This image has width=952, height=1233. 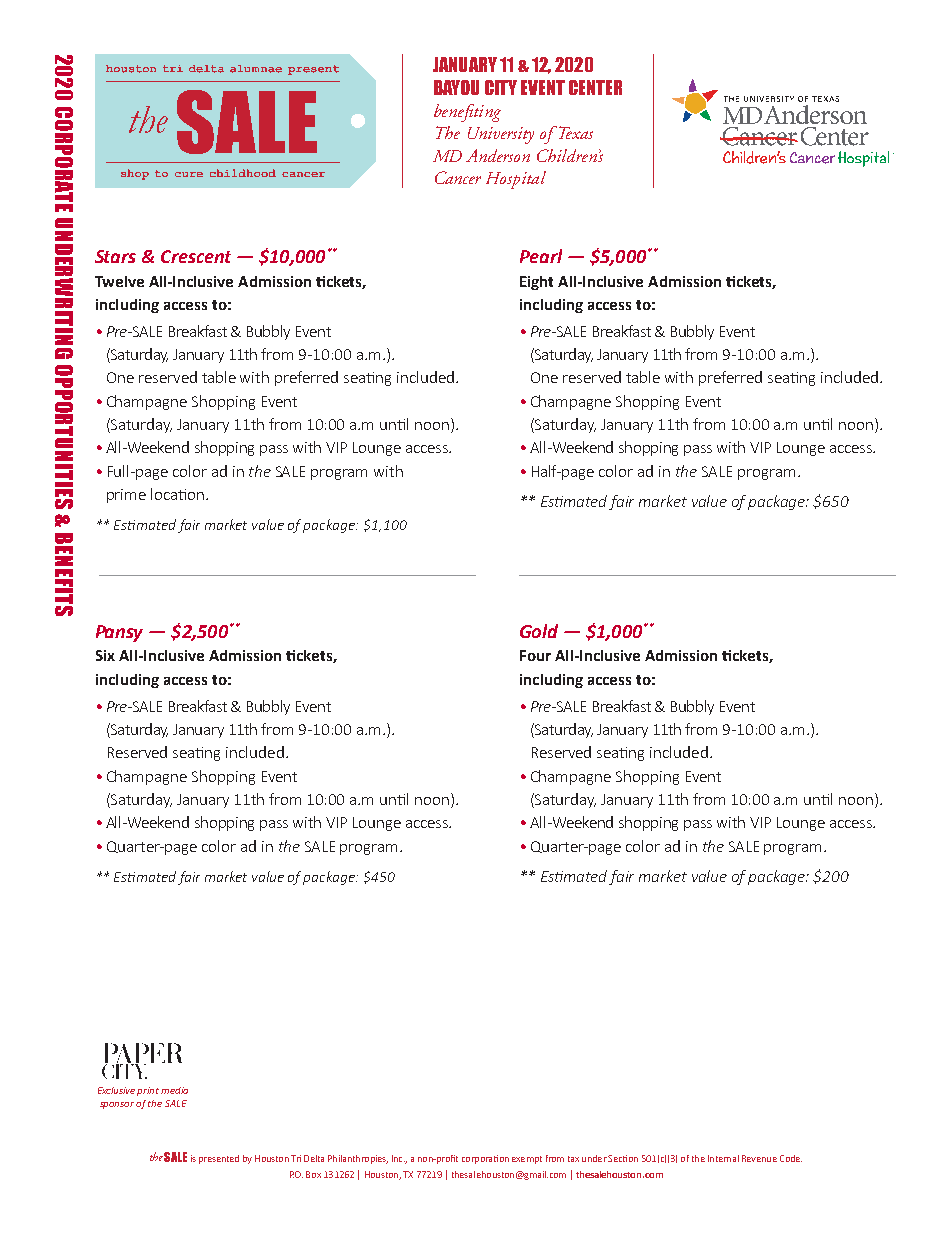 What do you see at coordinates (219, 1159) in the image?
I see `presented` at bounding box center [219, 1159].
